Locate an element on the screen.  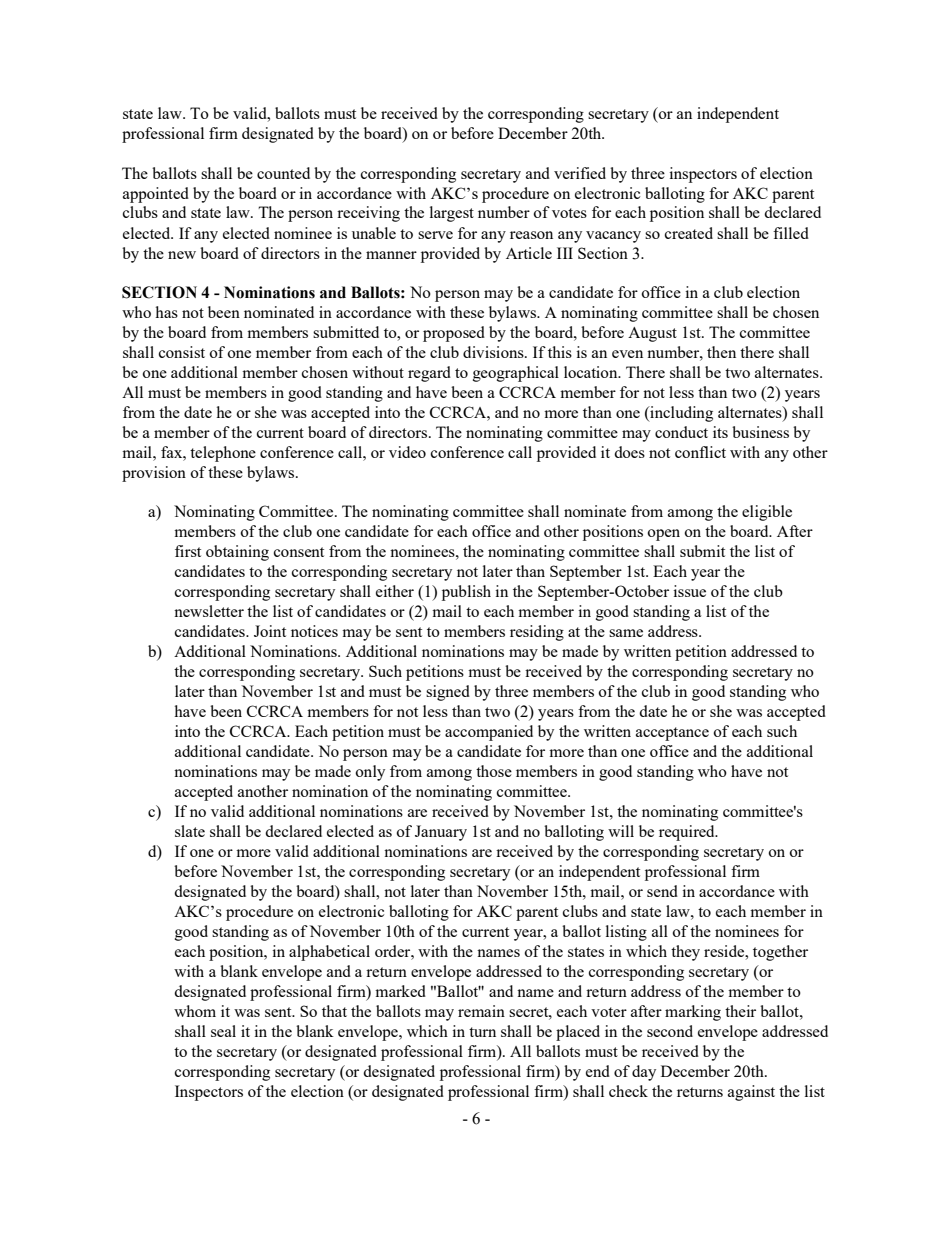
seal is located at coordinates (223, 1031).
